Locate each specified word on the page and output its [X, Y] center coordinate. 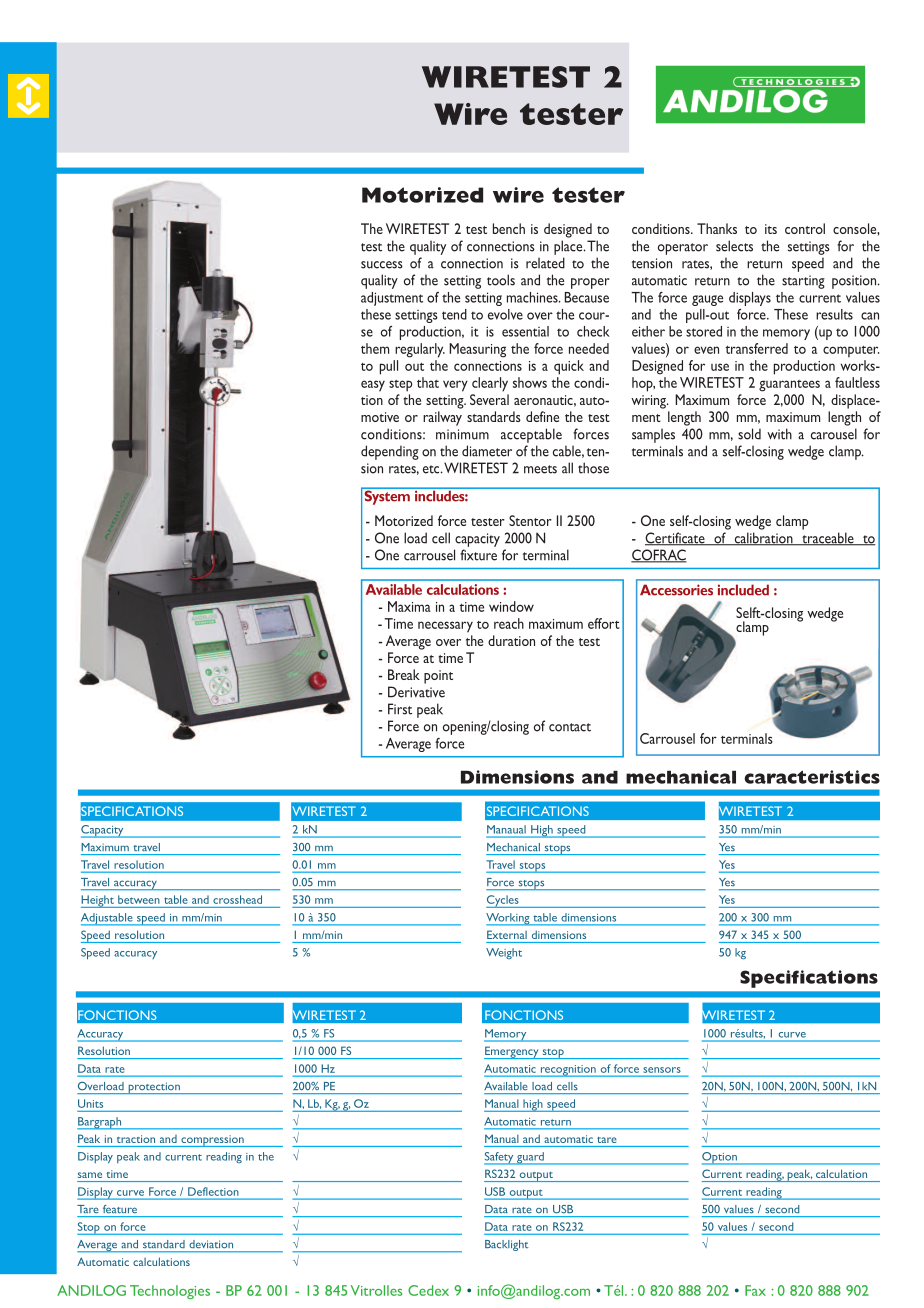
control [805, 228]
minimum [462, 434]
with [779, 434]
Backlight [507, 1245]
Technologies [170, 1292]
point [438, 677]
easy [373, 386]
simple [571, 114]
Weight [504, 953]
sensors [662, 1070]
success [382, 265]
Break [404, 674]
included [743, 590]
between [138, 899]
